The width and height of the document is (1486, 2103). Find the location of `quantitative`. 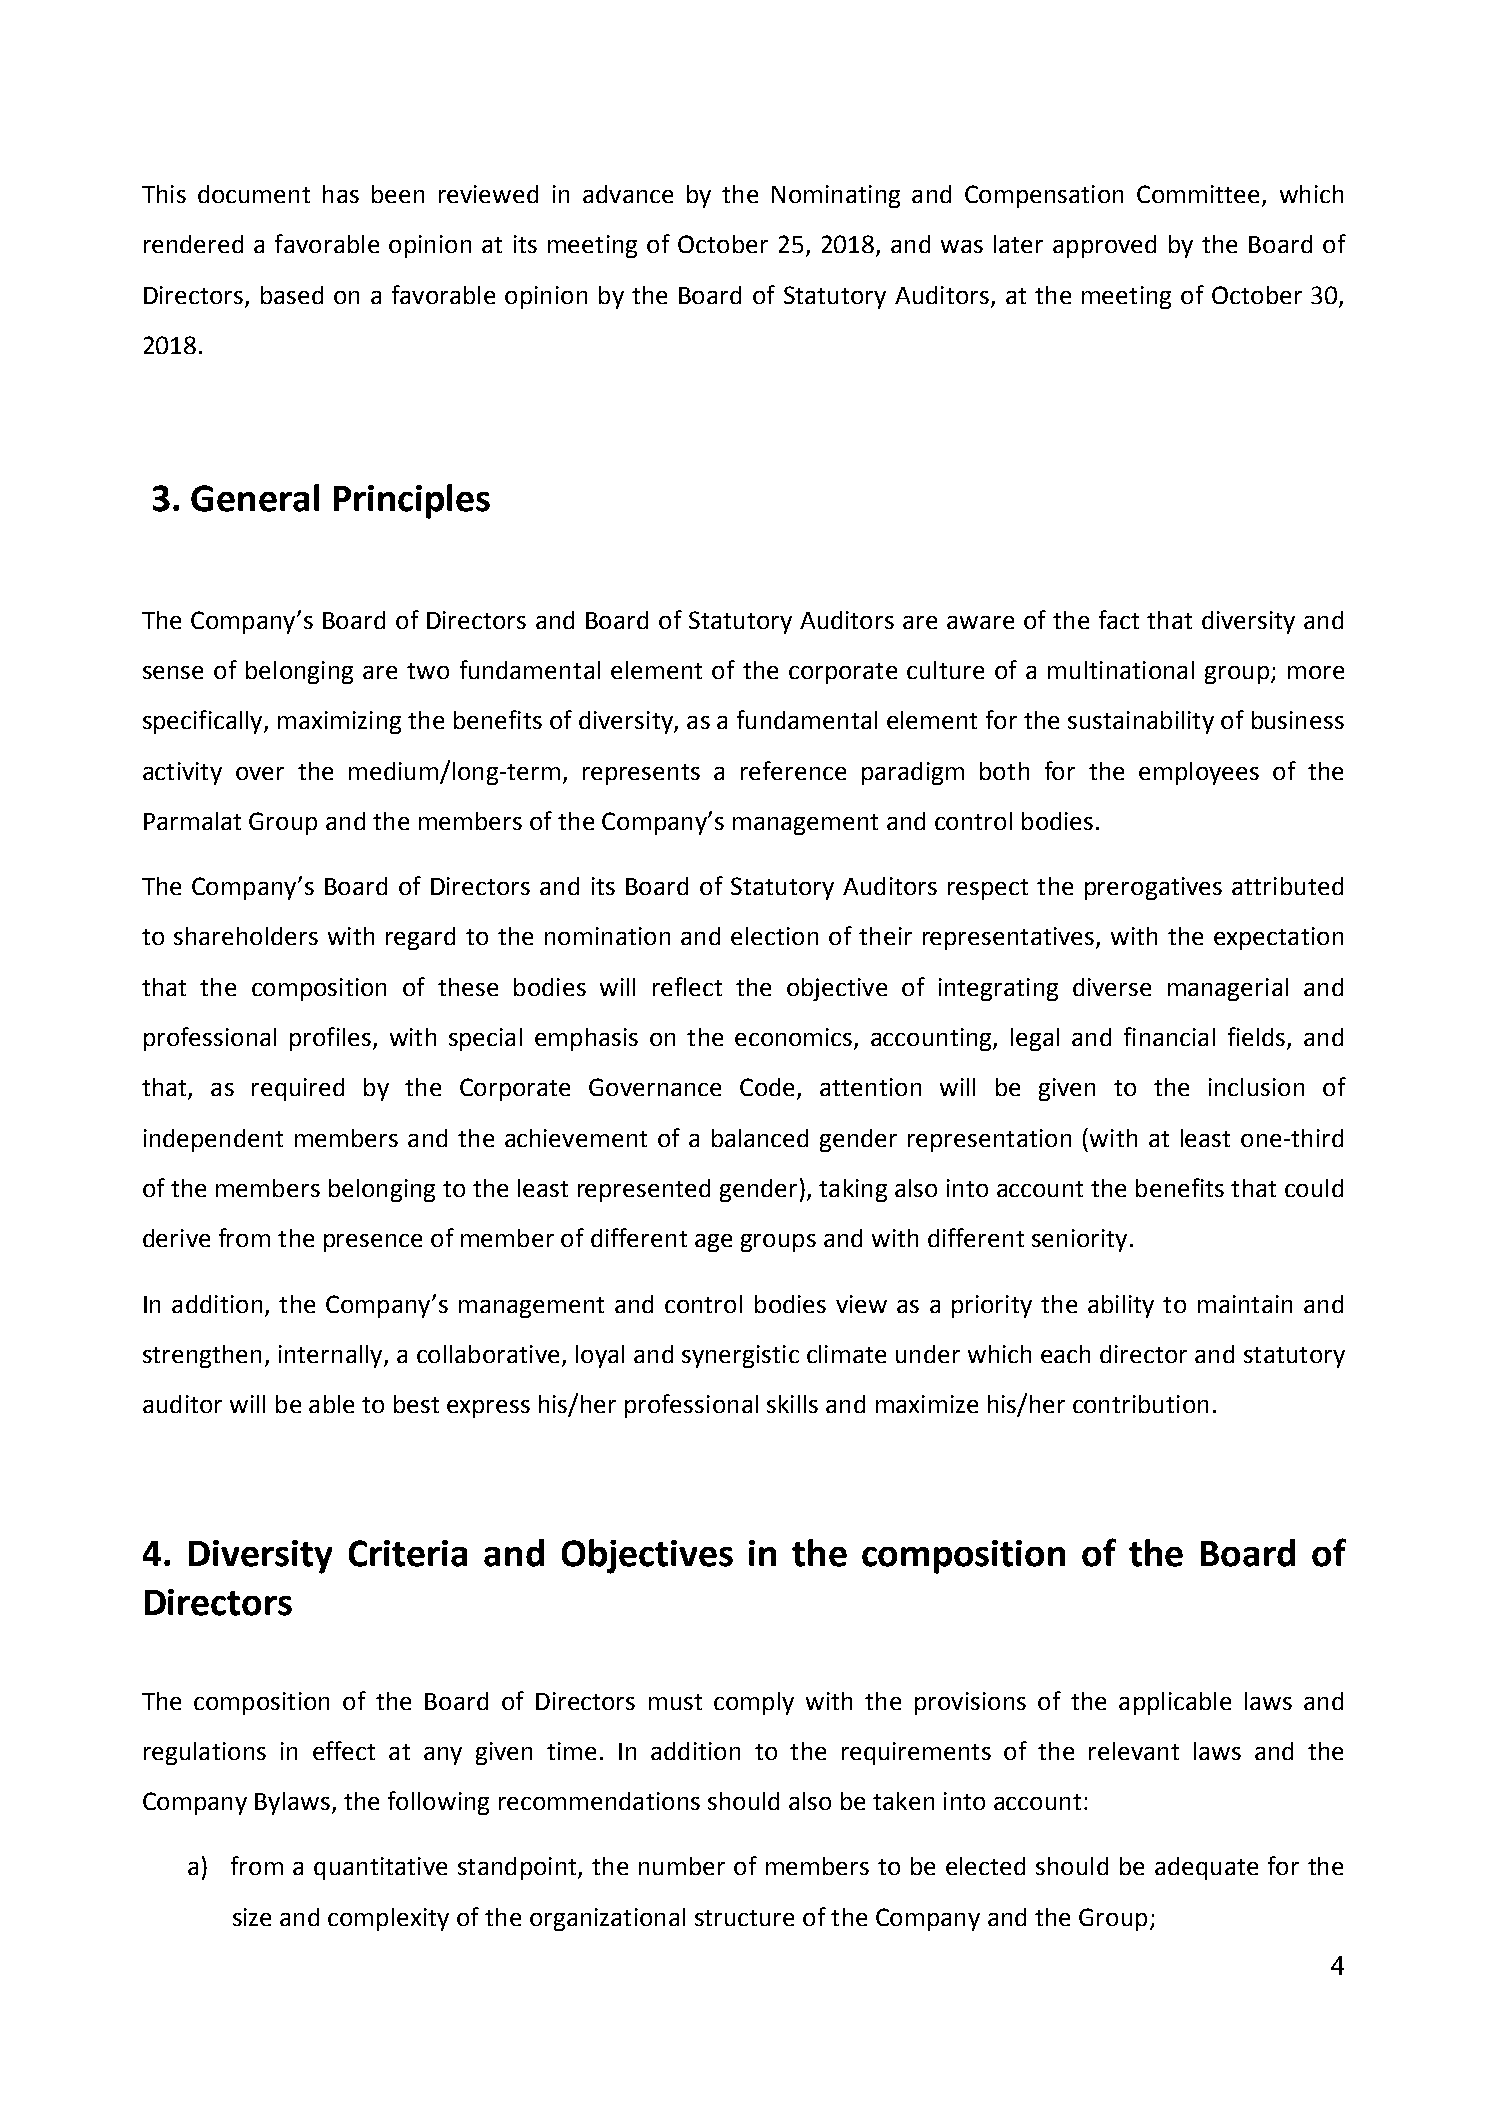

quantitative is located at coordinates (380, 1868).
